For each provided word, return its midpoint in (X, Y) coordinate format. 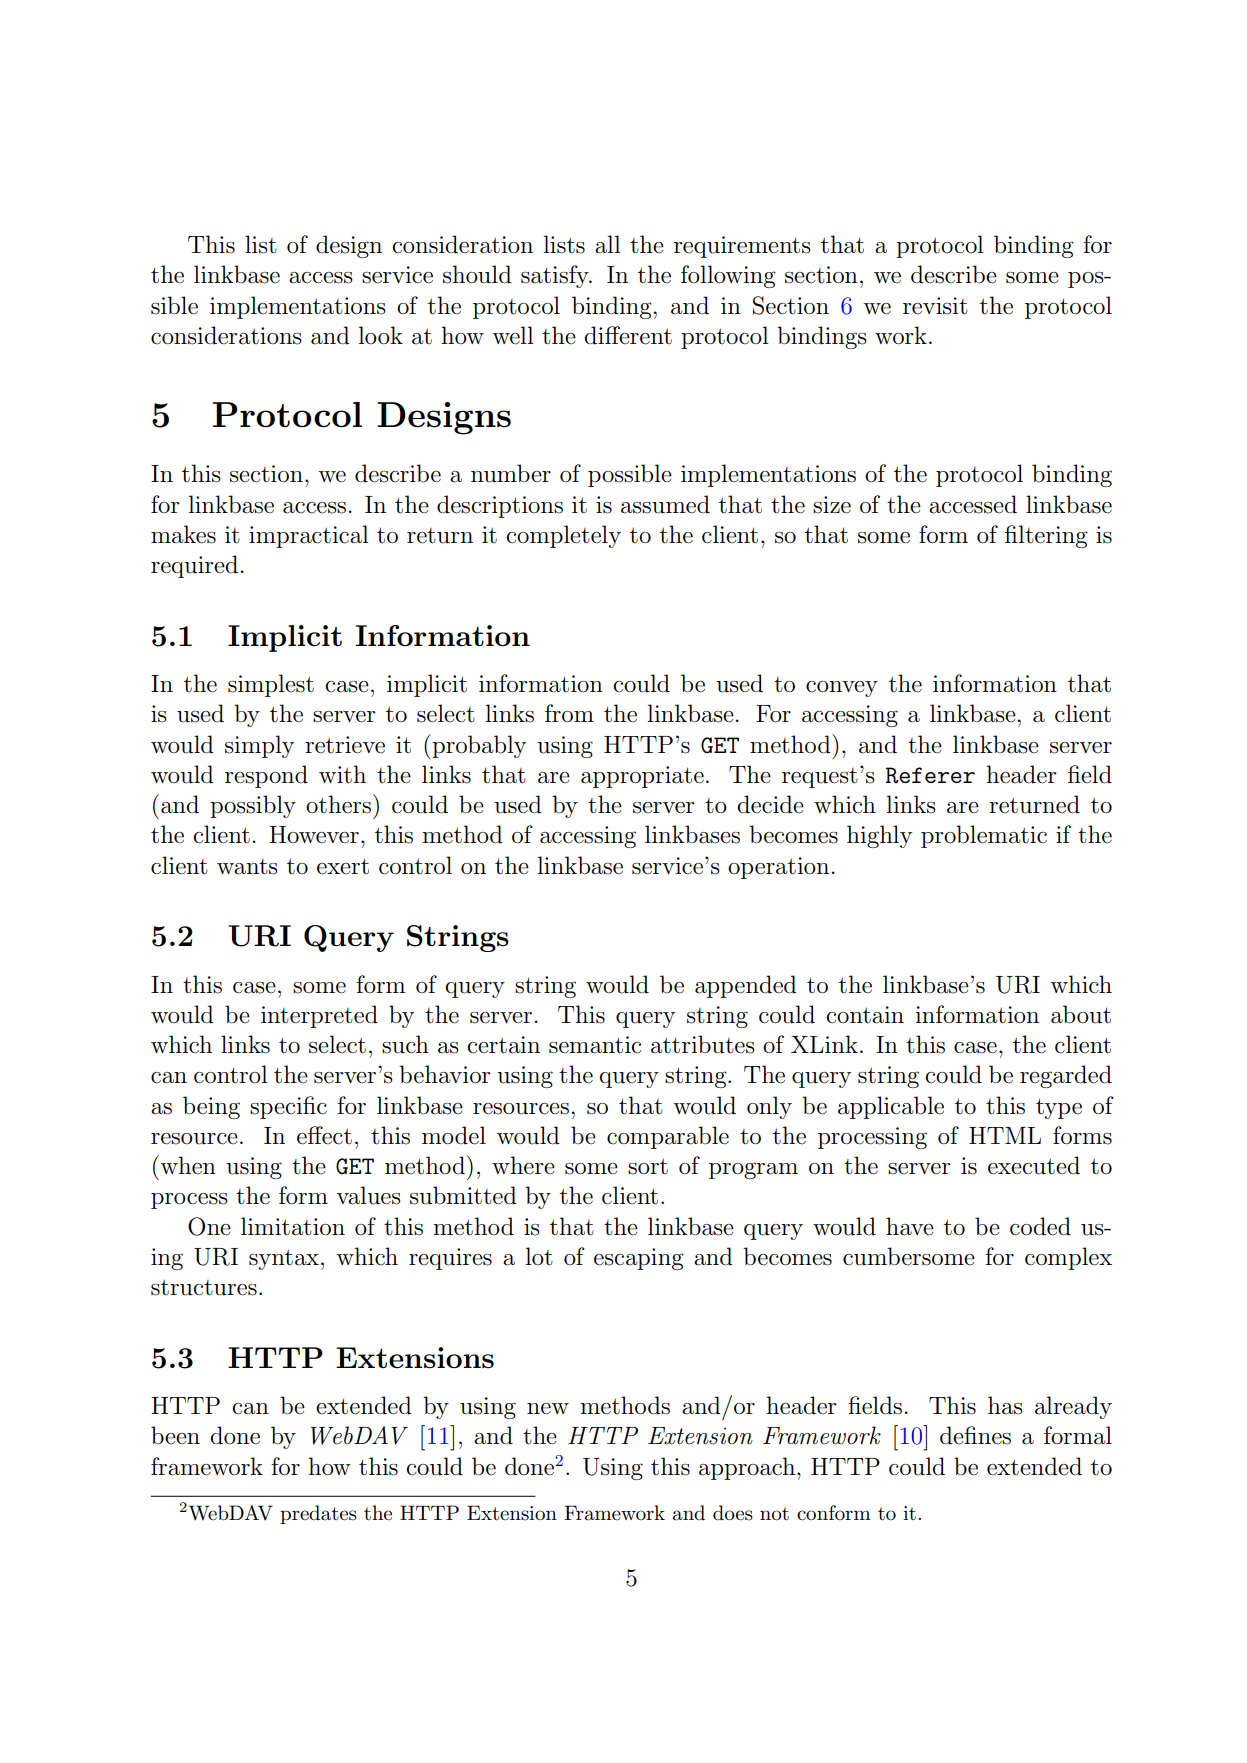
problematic (984, 836)
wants (247, 867)
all (608, 244)
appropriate (642, 777)
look (380, 335)
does (733, 1513)
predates (318, 1514)
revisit (935, 306)
